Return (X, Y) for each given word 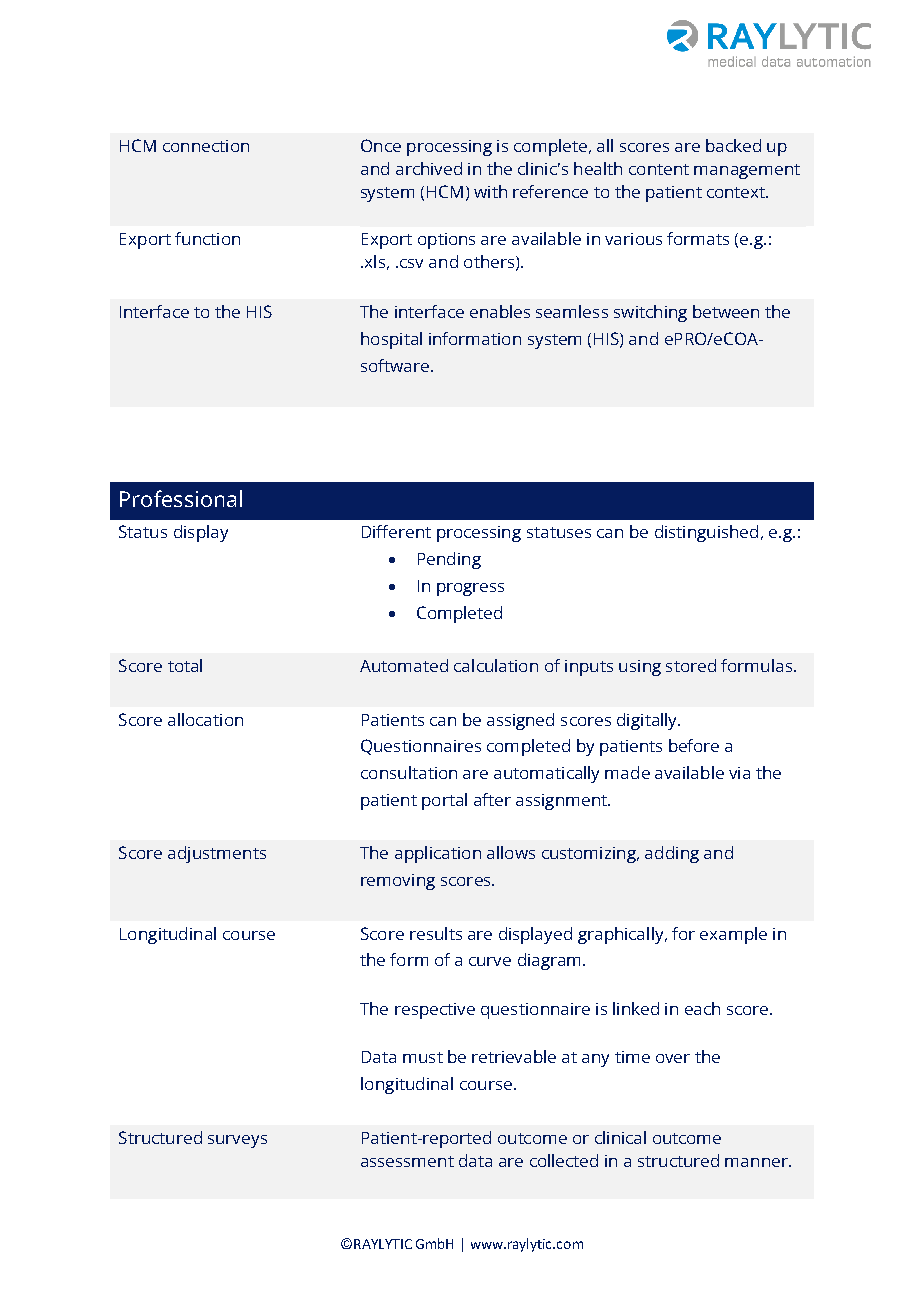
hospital (391, 340)
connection (206, 146)
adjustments (217, 854)
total (185, 665)
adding (672, 854)
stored (691, 665)
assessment (407, 1161)
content (659, 169)
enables (500, 311)
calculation (496, 665)
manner (757, 1162)
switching (650, 313)
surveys (237, 1141)
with (490, 191)
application (438, 854)
